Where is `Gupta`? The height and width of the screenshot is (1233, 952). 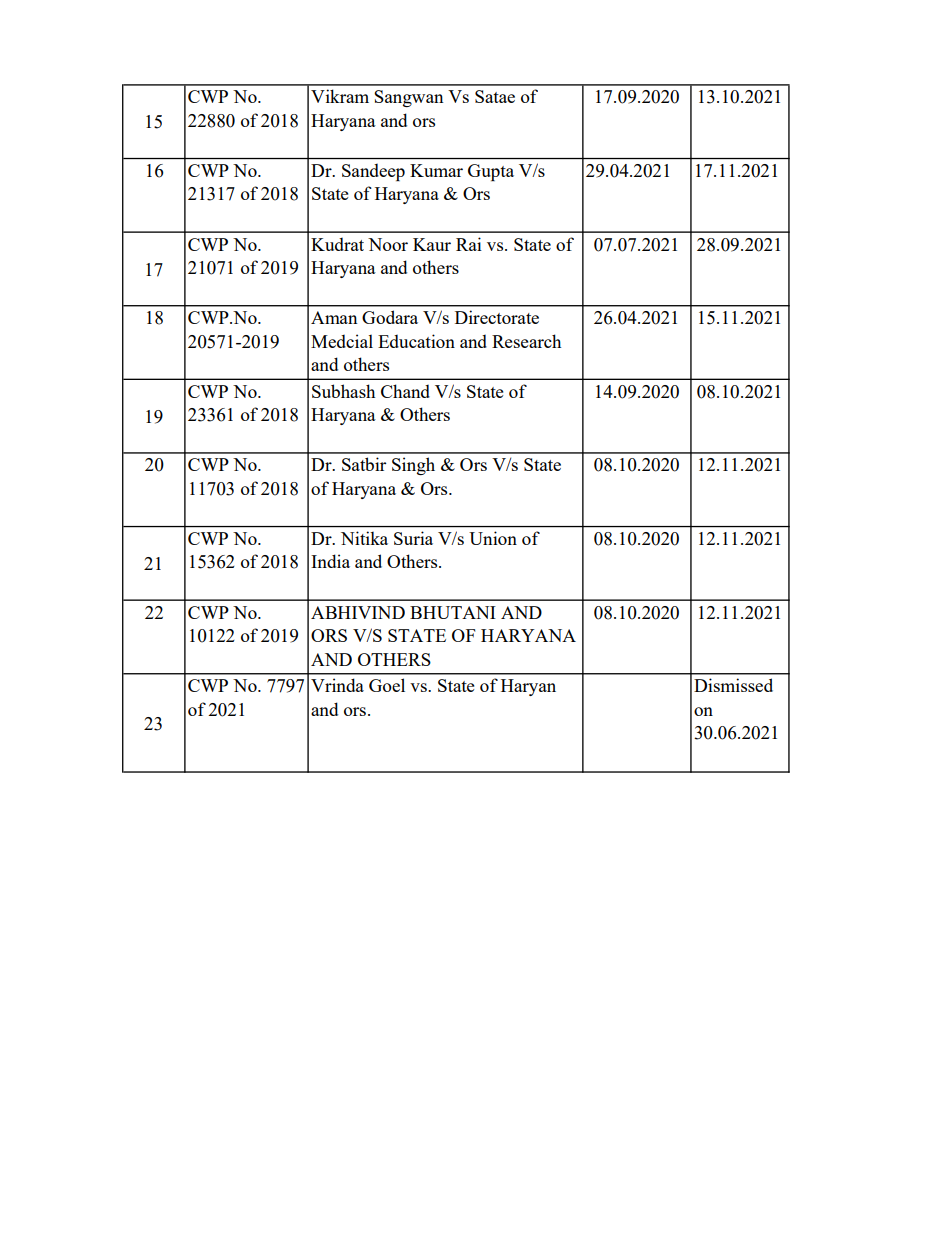 Gupta is located at coordinates (491, 172).
